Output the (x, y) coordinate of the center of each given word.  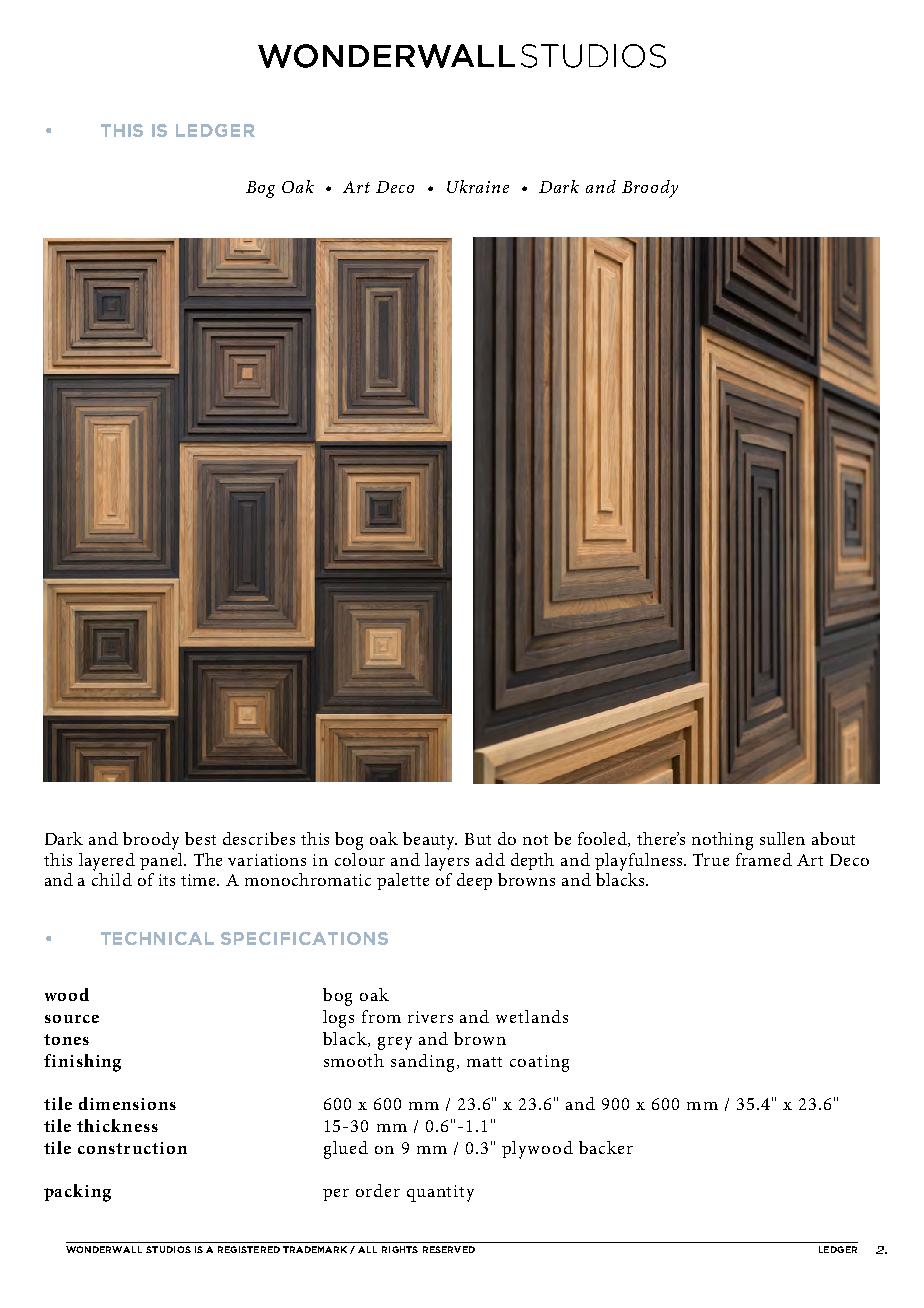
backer (606, 1147)
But (478, 839)
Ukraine (478, 186)
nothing (722, 841)
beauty (430, 841)
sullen (782, 838)
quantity (440, 1193)
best (200, 838)
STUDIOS (168, 1249)
